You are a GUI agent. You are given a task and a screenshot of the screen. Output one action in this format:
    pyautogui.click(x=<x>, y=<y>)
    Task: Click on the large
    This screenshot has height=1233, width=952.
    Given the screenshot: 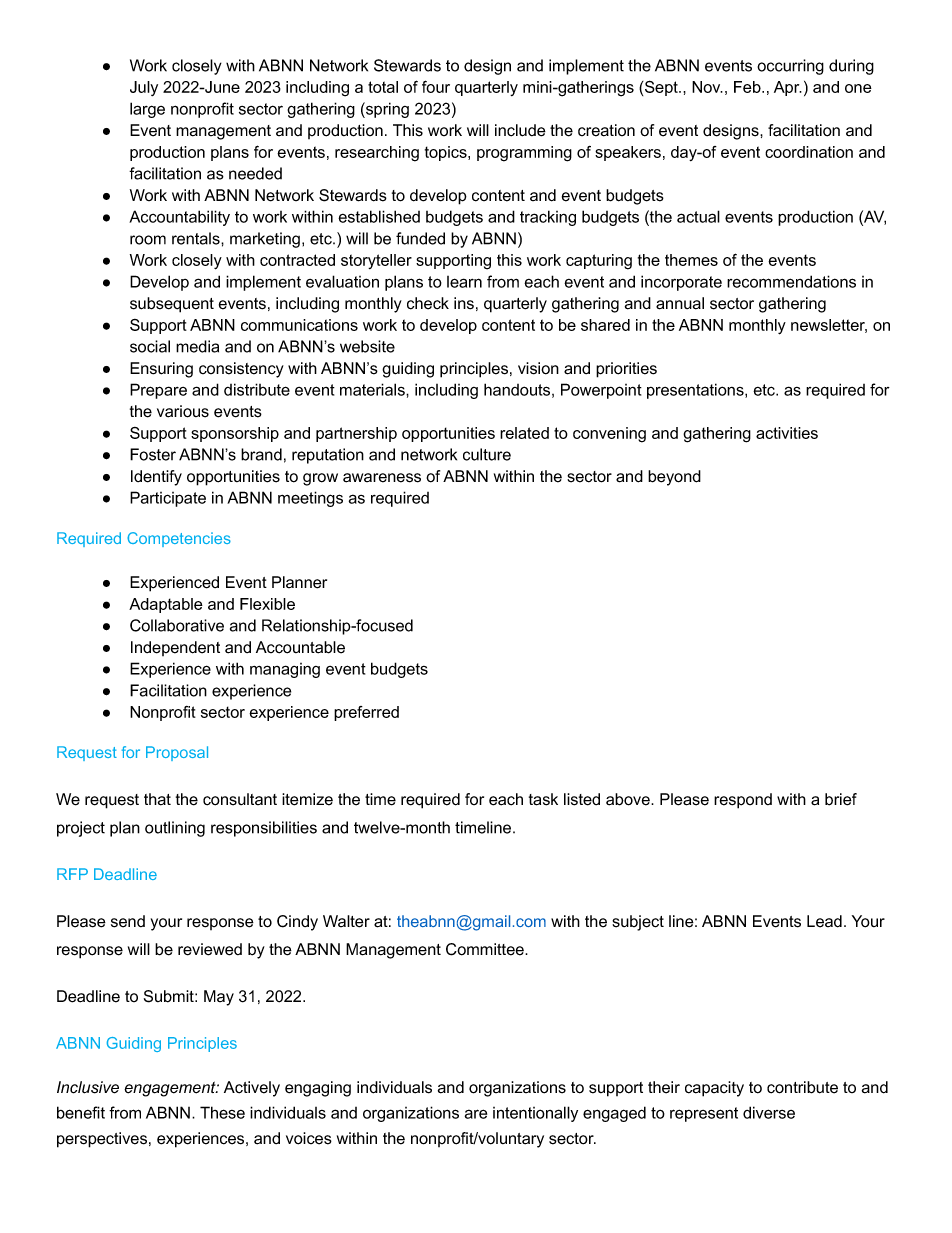 What is the action you would take?
    pyautogui.click(x=147, y=110)
